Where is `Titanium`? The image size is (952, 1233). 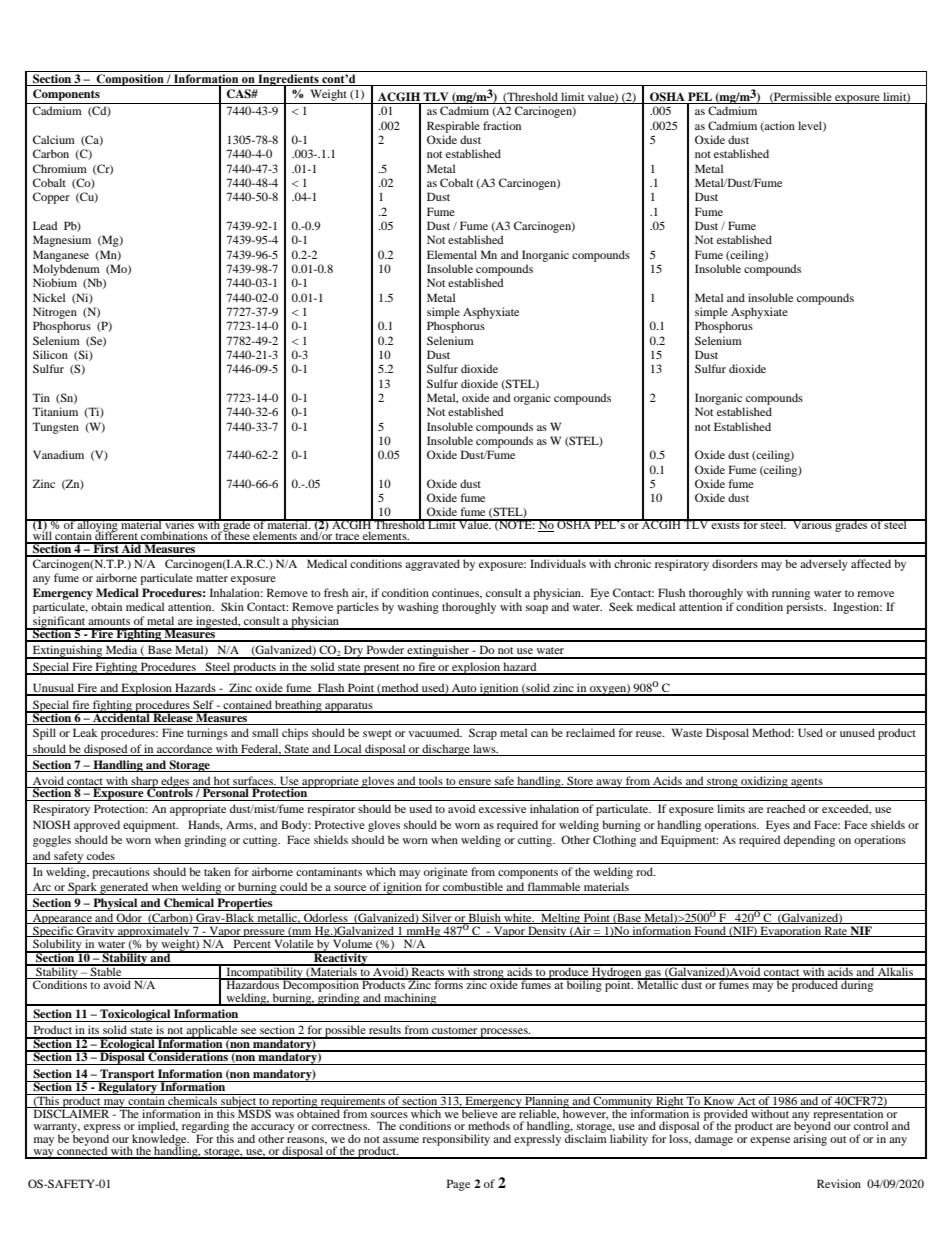
Titanium is located at coordinates (55, 411).
